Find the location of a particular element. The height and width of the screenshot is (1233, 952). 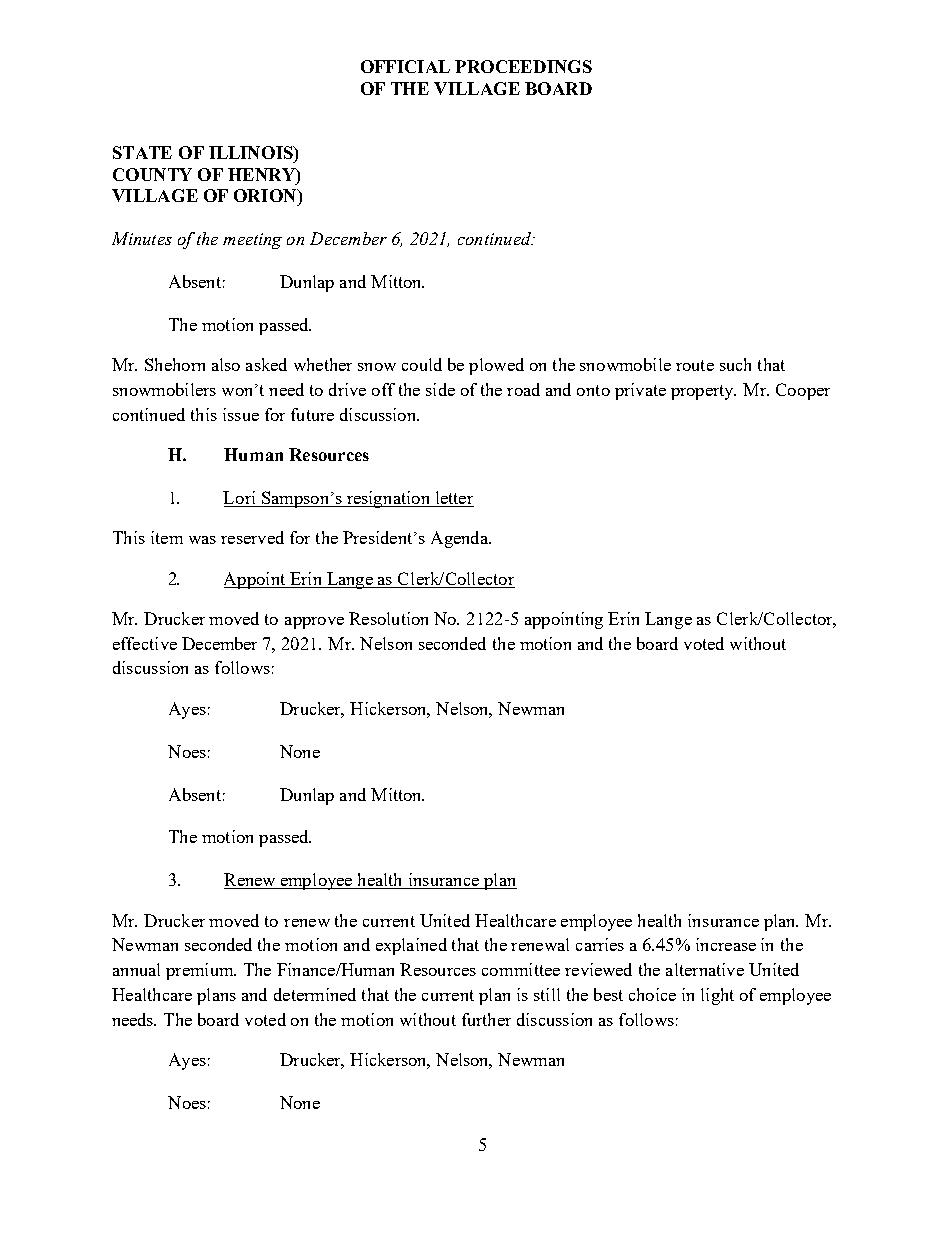

OFFICIAL is located at coordinates (405, 66).
